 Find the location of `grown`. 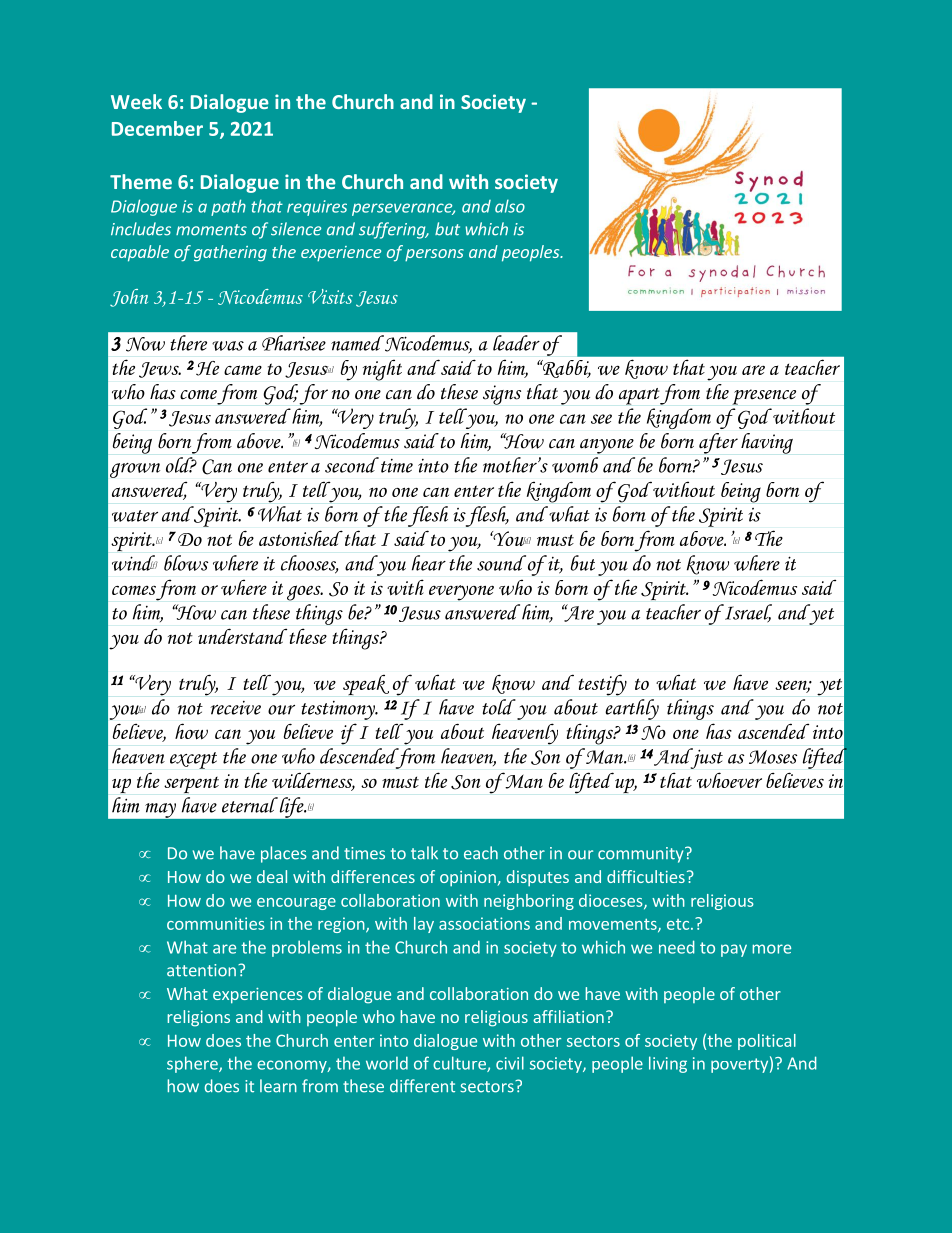

grown is located at coordinates (135, 470).
